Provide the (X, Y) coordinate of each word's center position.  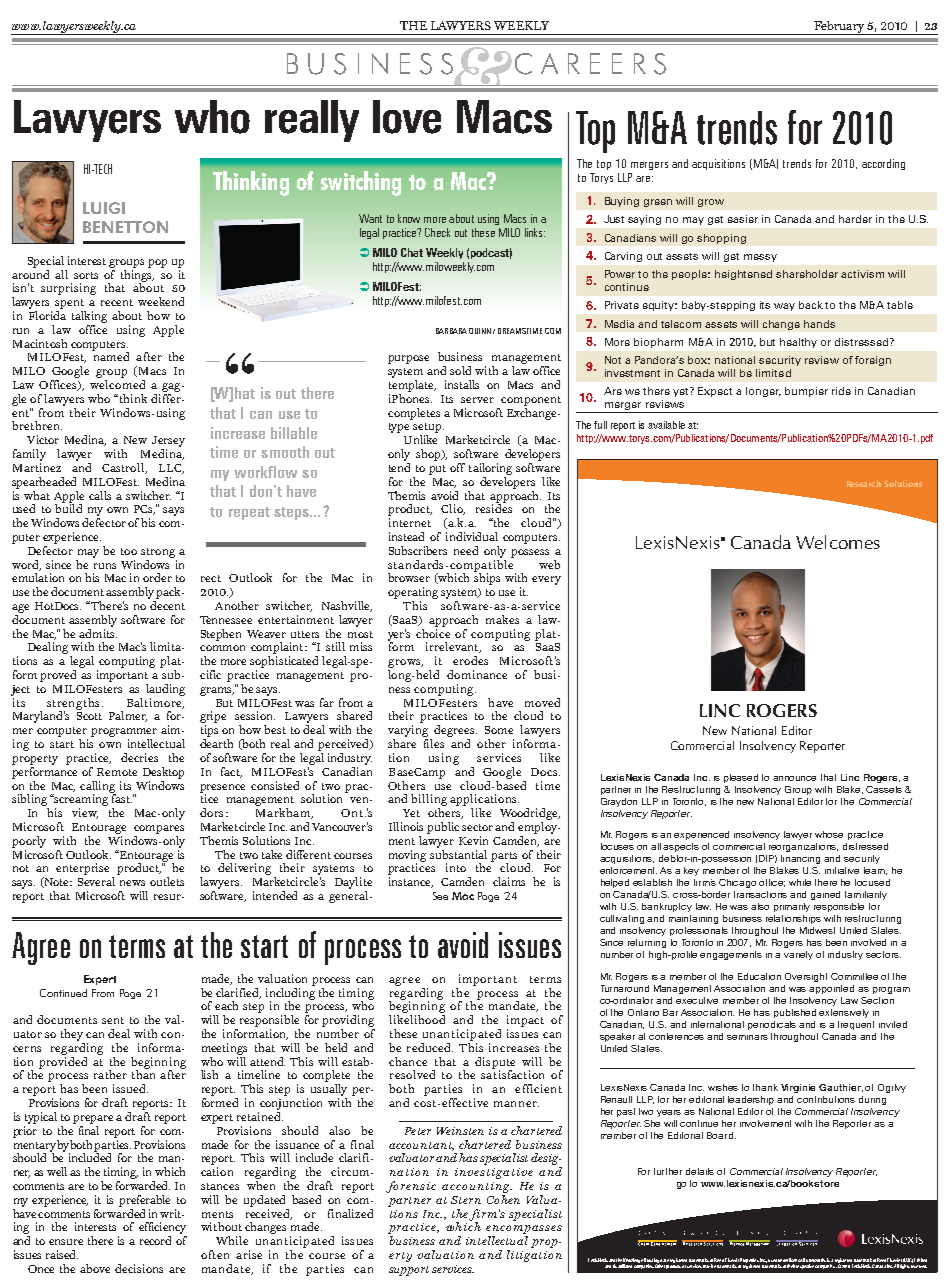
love (407, 117)
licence (796, 1260)
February (839, 28)
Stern (466, 1200)
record (155, 1240)
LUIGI (104, 208)
